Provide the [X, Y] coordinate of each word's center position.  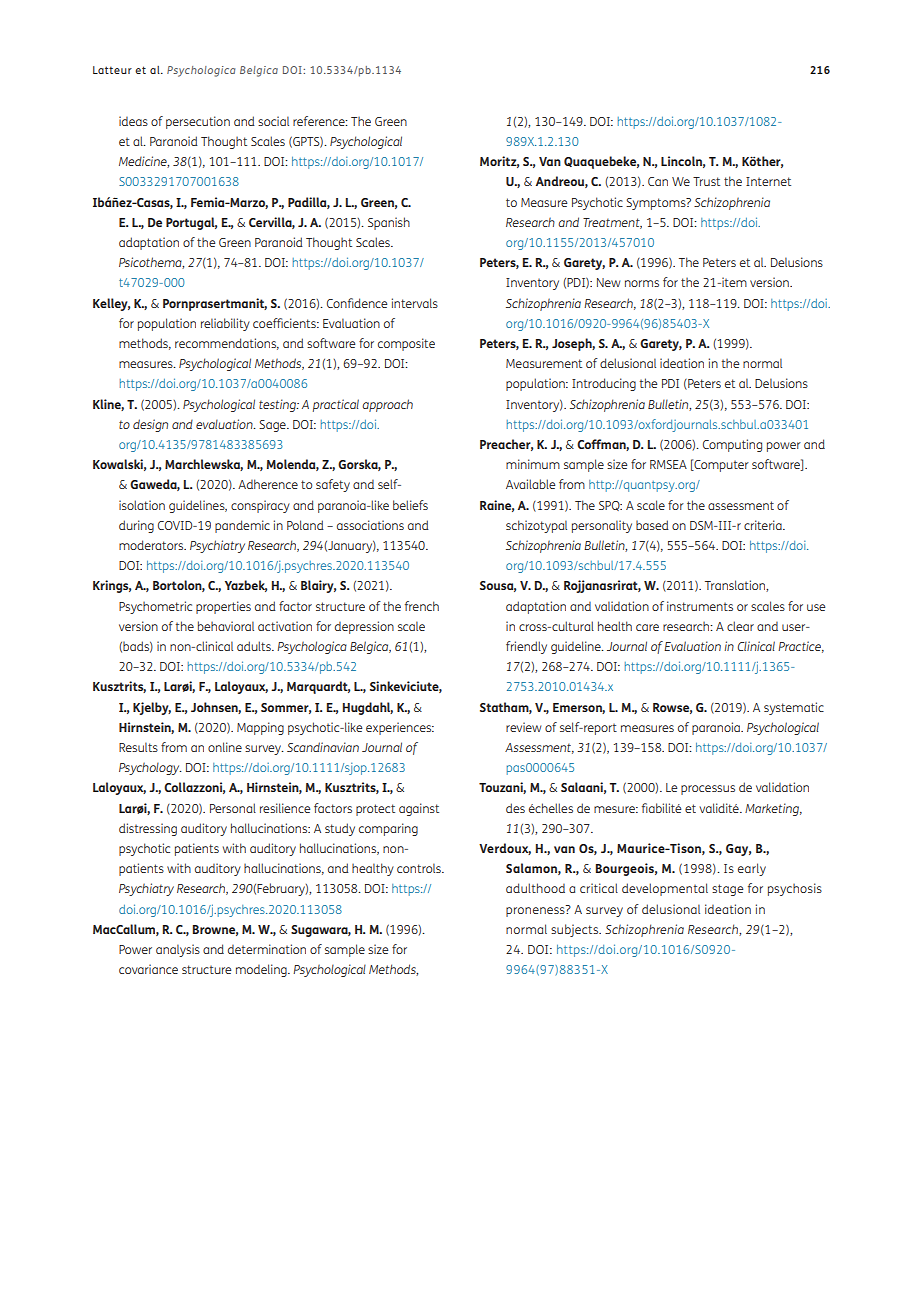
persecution [198, 122]
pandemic [242, 526]
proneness [536, 911]
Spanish [389, 223]
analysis [178, 950]
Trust [706, 181]
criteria [764, 525]
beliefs [410, 505]
